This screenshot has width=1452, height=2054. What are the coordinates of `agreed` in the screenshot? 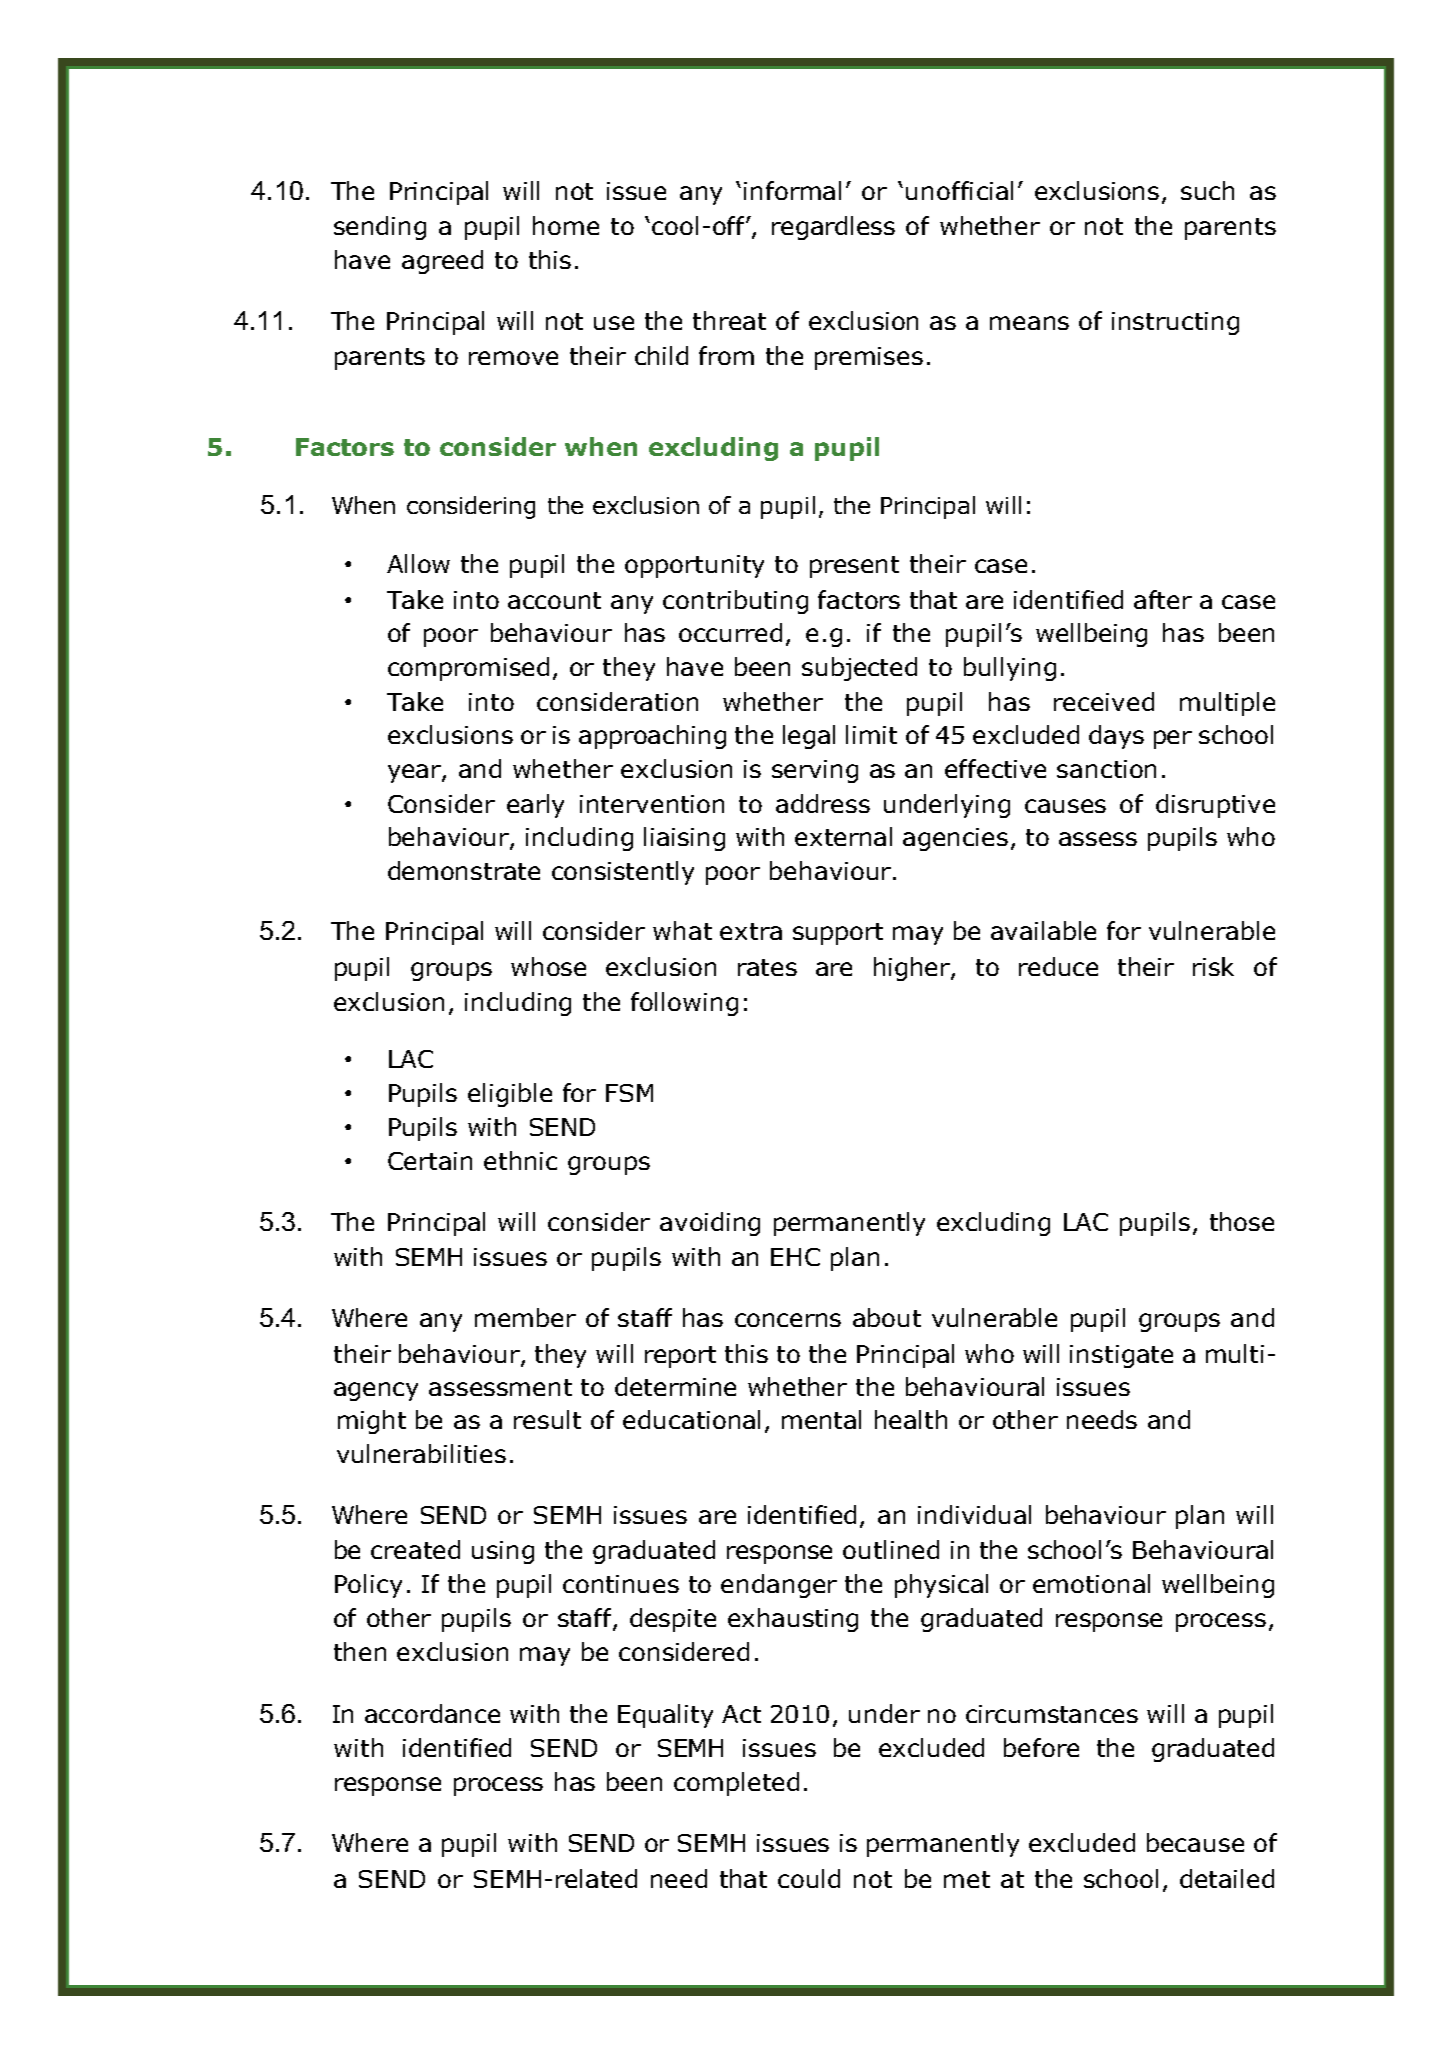 It's located at (442, 262).
